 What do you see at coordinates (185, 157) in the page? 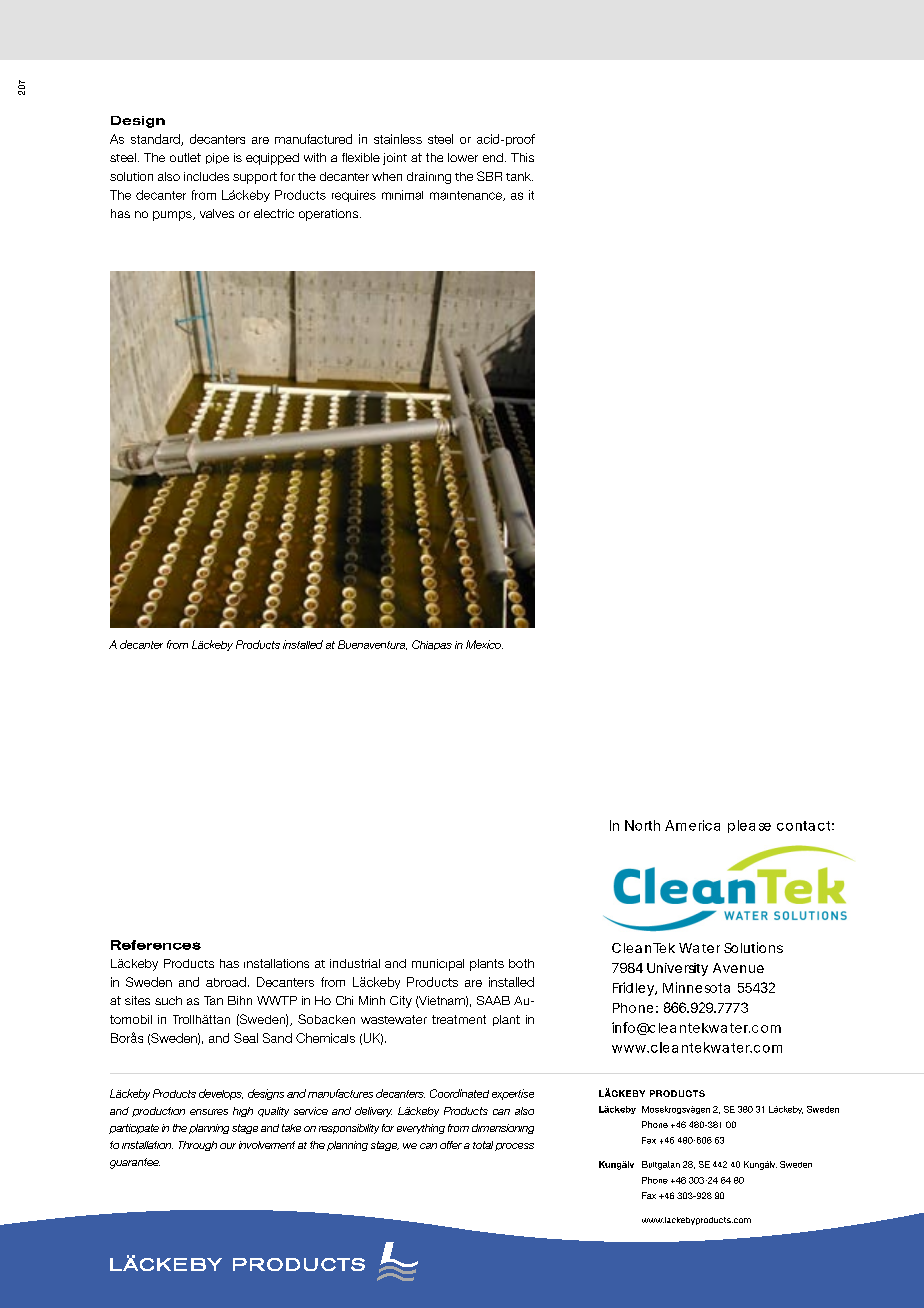
I see `outlet` at bounding box center [185, 157].
